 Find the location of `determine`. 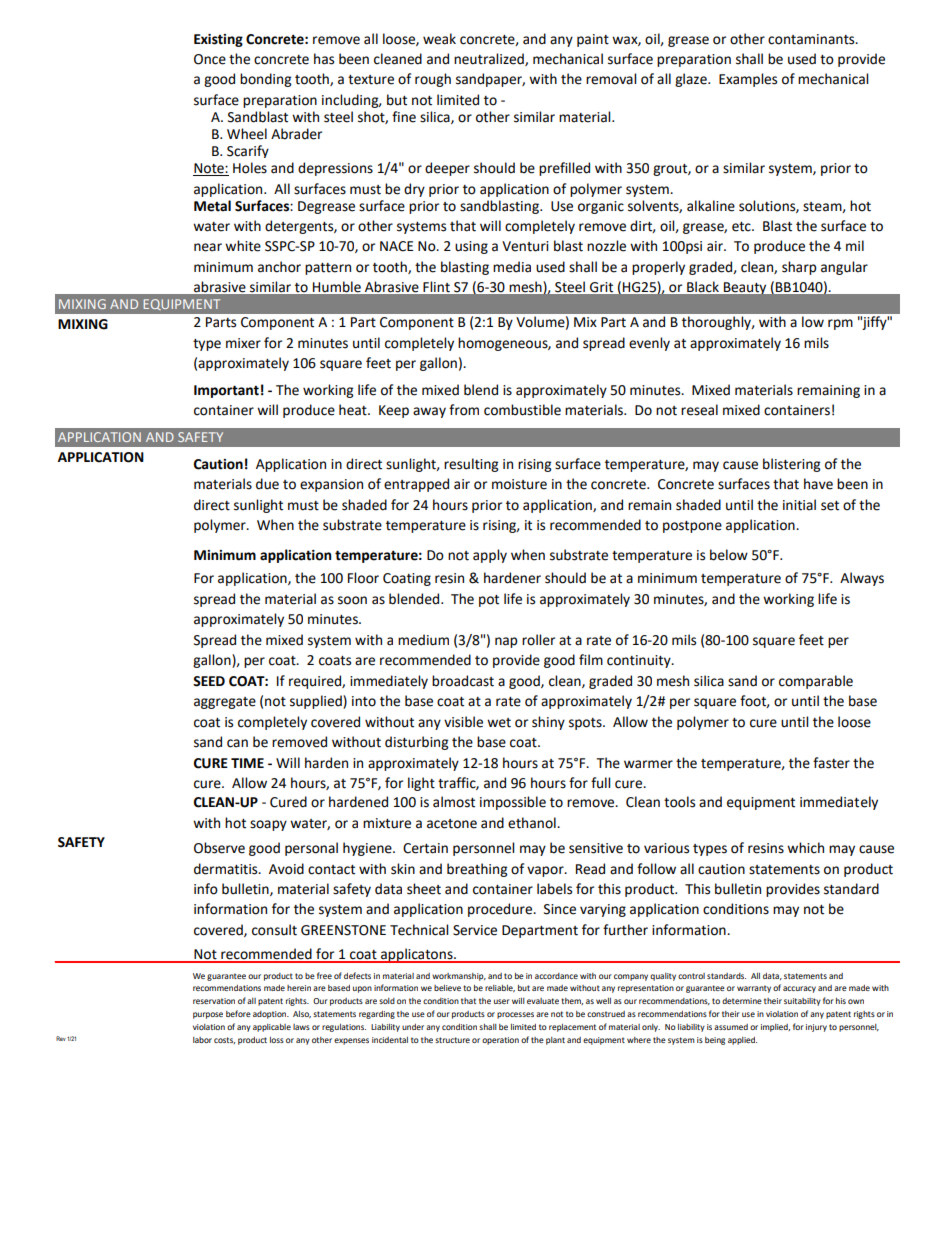

determine is located at coordinates (742, 1001).
